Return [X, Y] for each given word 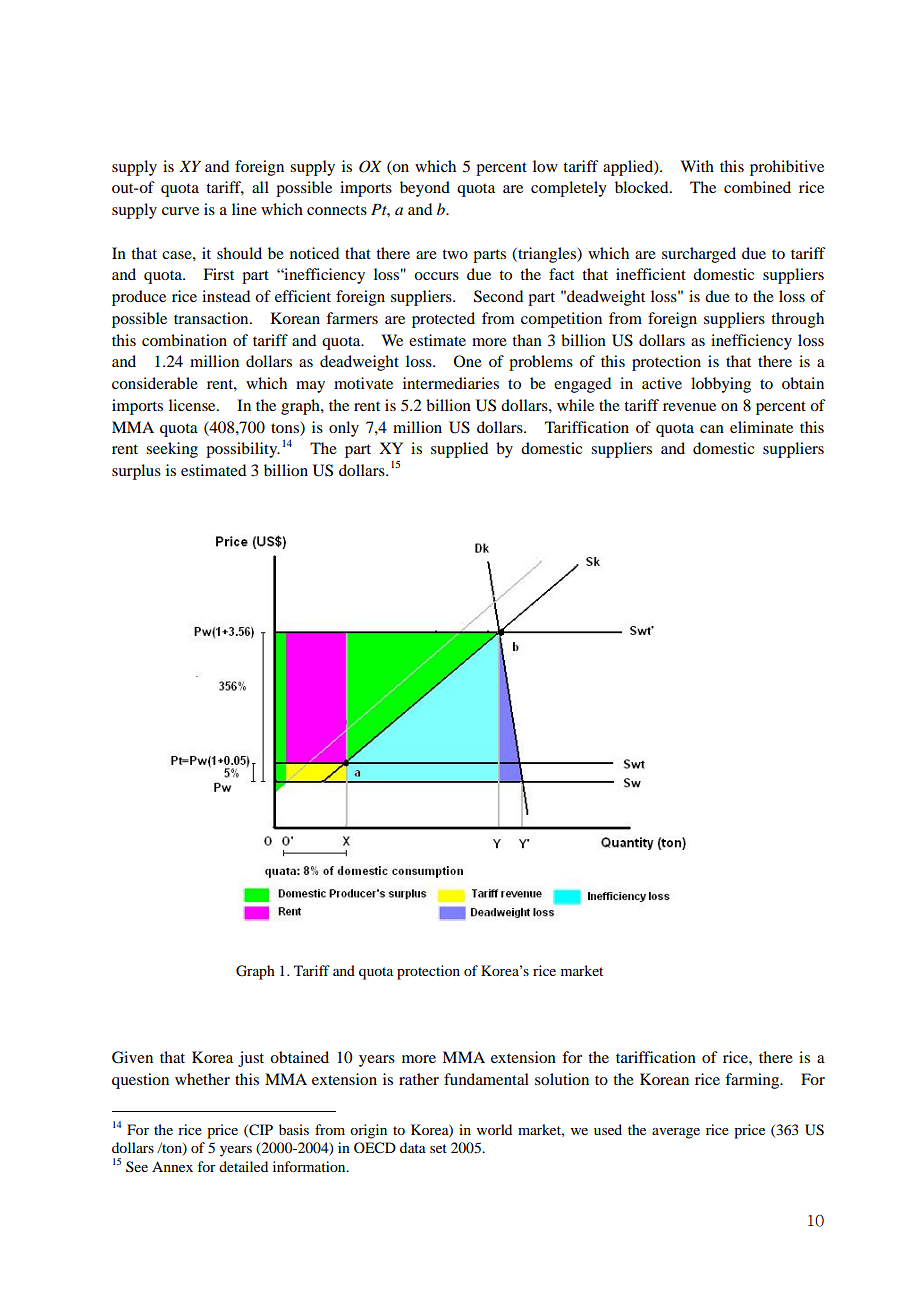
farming [753, 1081]
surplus [136, 472]
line [244, 209]
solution [562, 1079]
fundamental [486, 1079]
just [251, 1059]
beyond [425, 189]
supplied [459, 450]
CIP [260, 1130]
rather [419, 1079]
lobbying [721, 385]
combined [757, 187]
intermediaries [451, 383]
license [193, 405]
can [712, 429]
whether [202, 1079]
